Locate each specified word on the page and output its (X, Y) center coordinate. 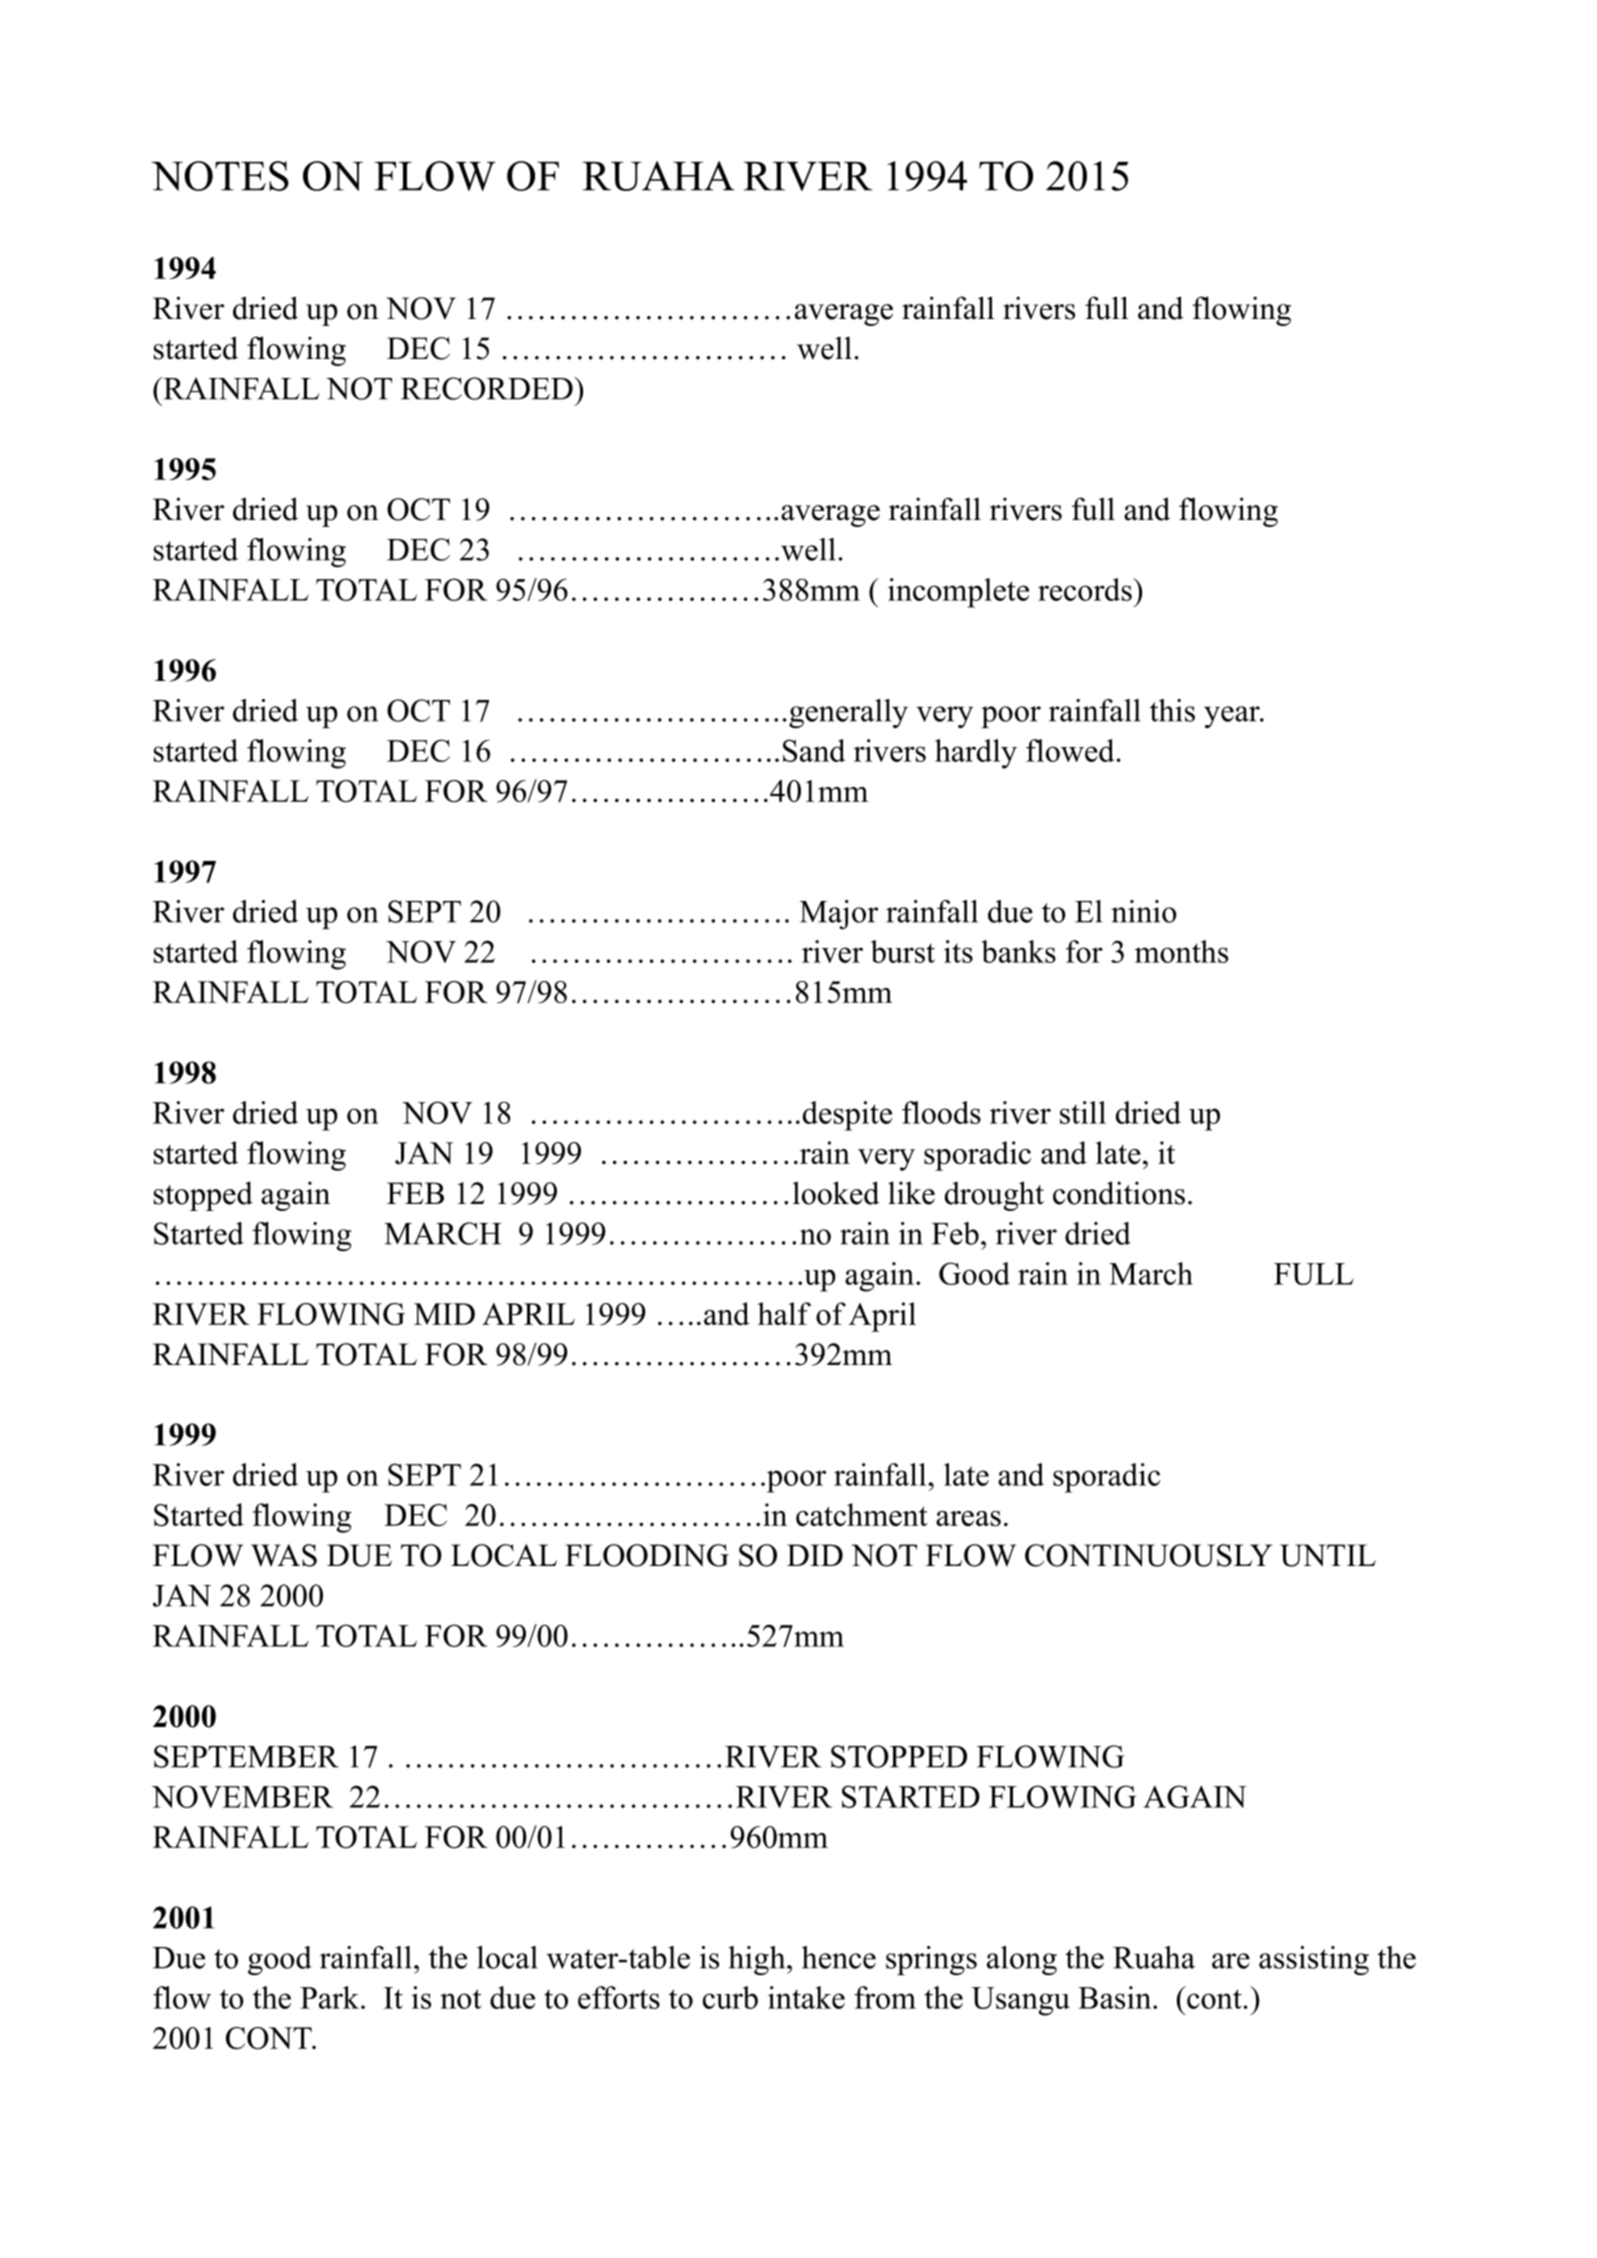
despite (847, 1116)
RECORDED (488, 388)
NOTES (220, 176)
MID (444, 1314)
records (1086, 589)
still (1083, 1112)
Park (331, 1997)
